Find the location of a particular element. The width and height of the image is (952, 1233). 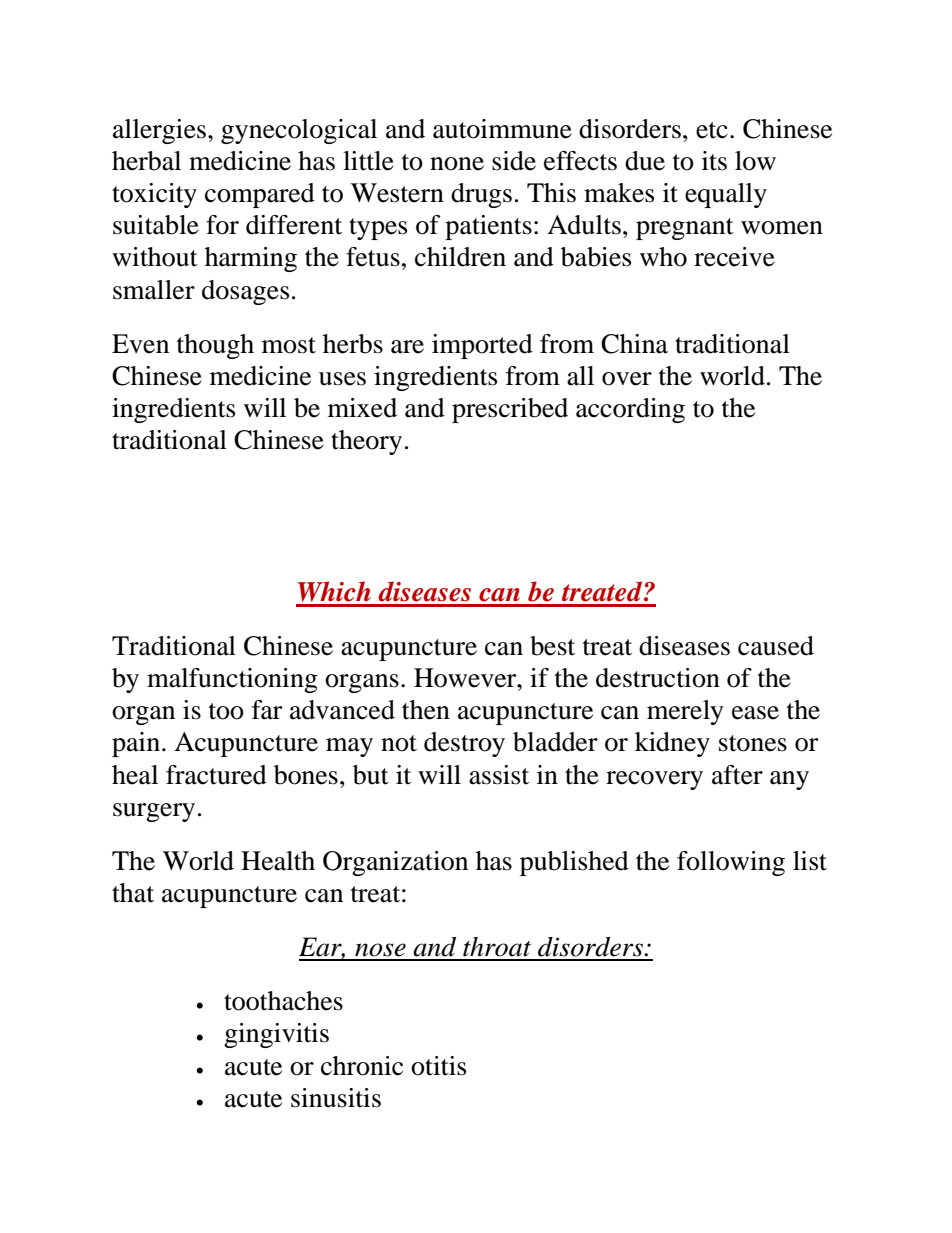

otitis is located at coordinates (438, 1066).
